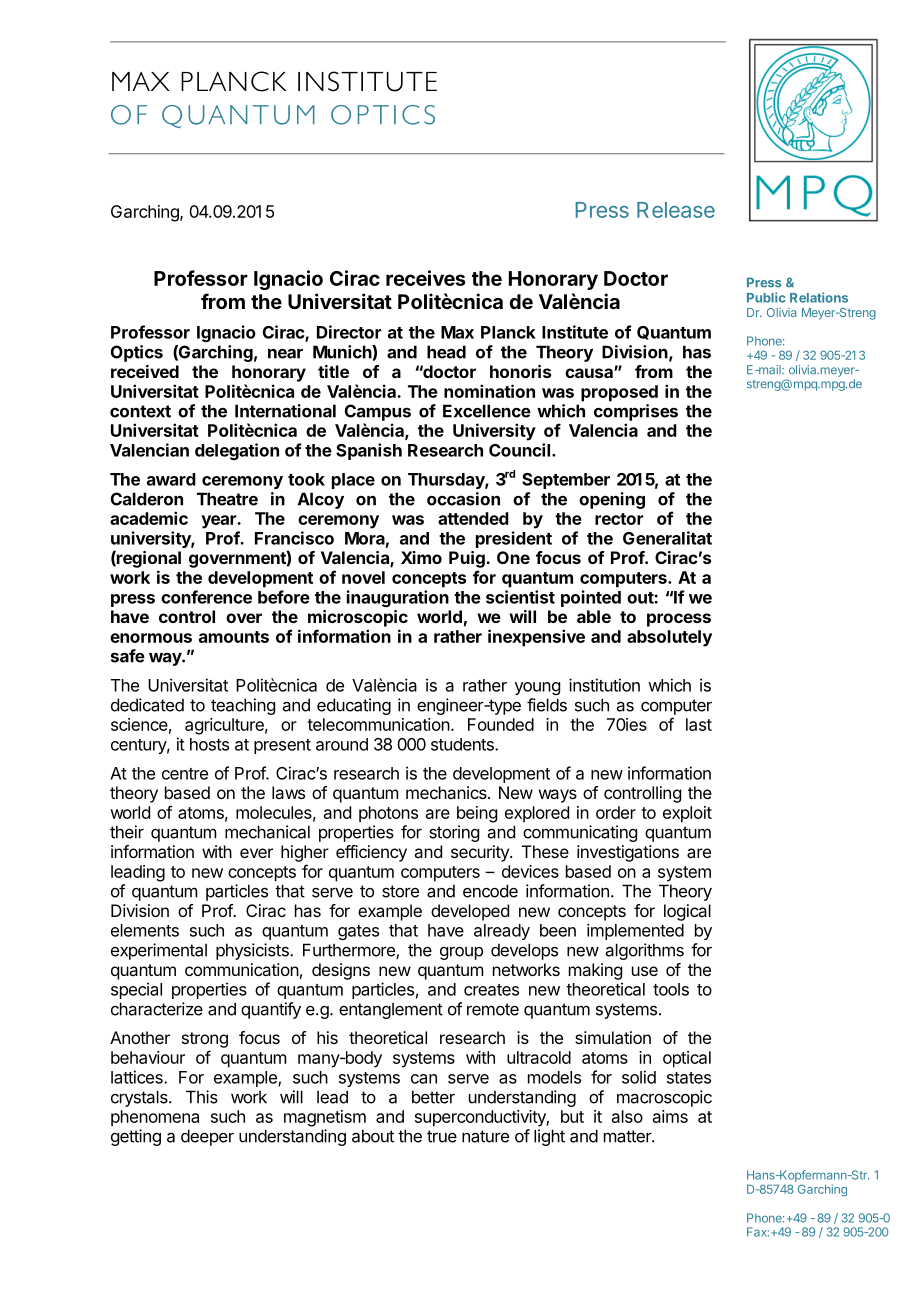 This page has height=1308, width=924. I want to click on This, so click(202, 1097).
